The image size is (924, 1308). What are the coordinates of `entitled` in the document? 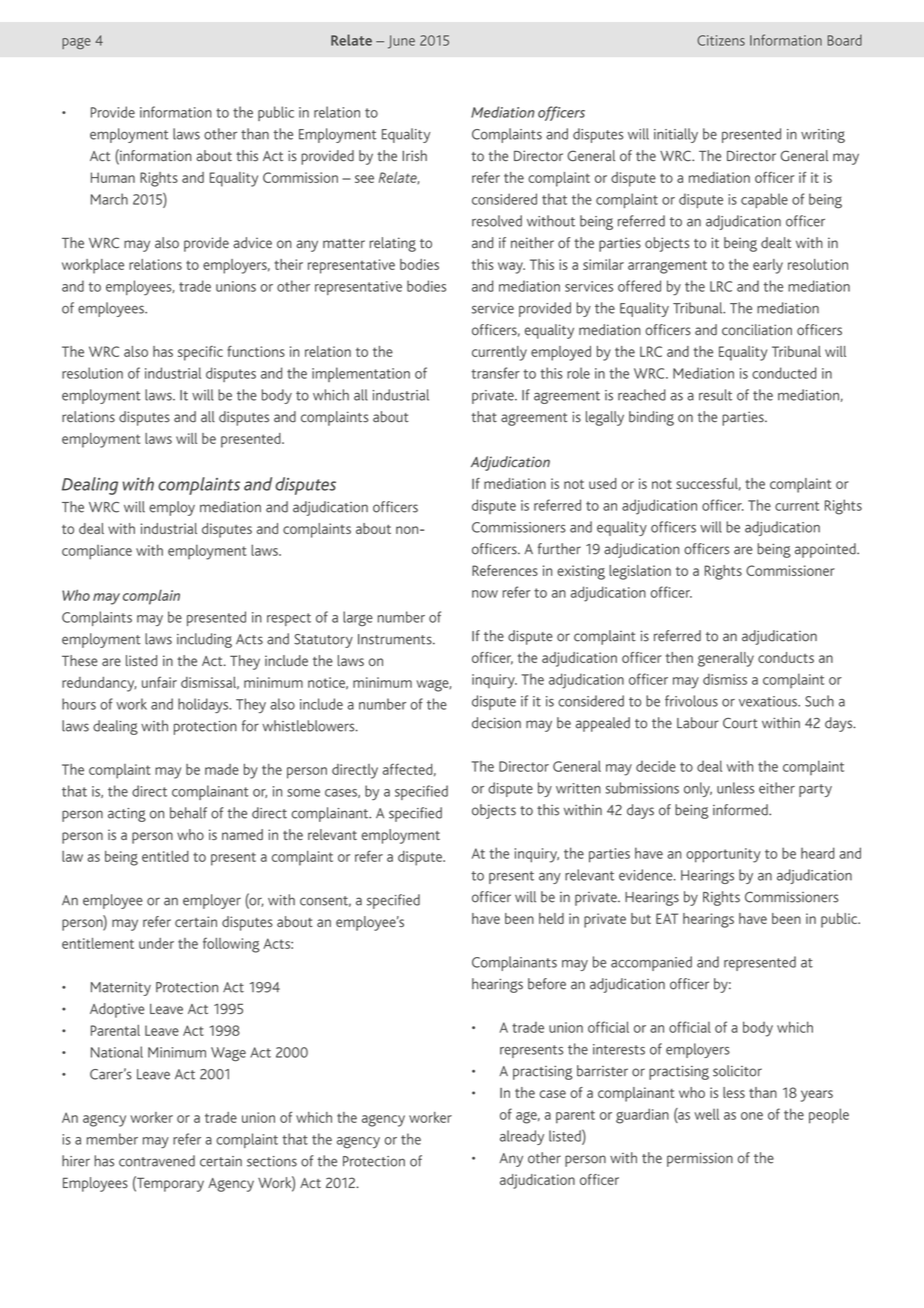 It's located at (165, 856).
